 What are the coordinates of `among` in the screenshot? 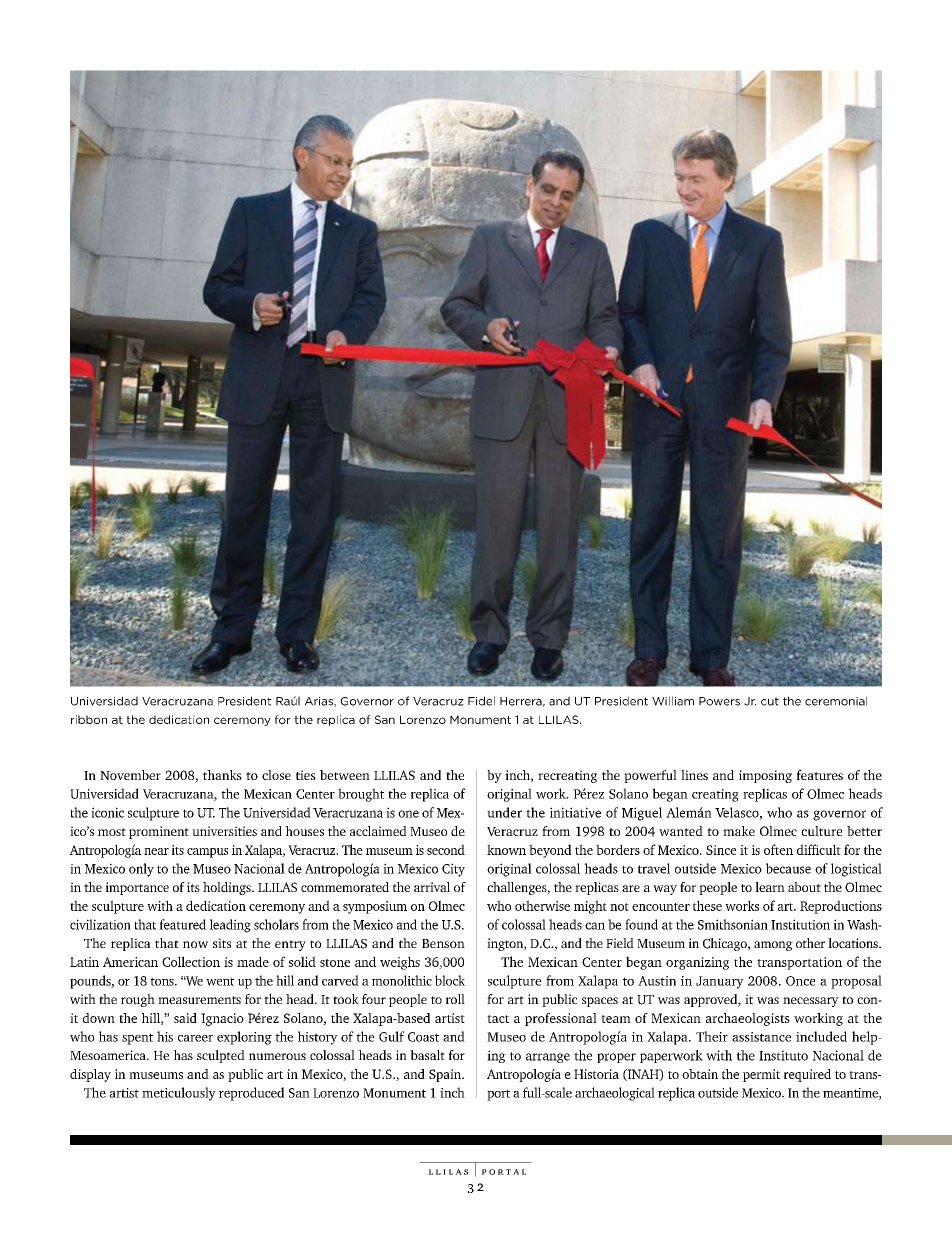 It's located at (773, 946).
